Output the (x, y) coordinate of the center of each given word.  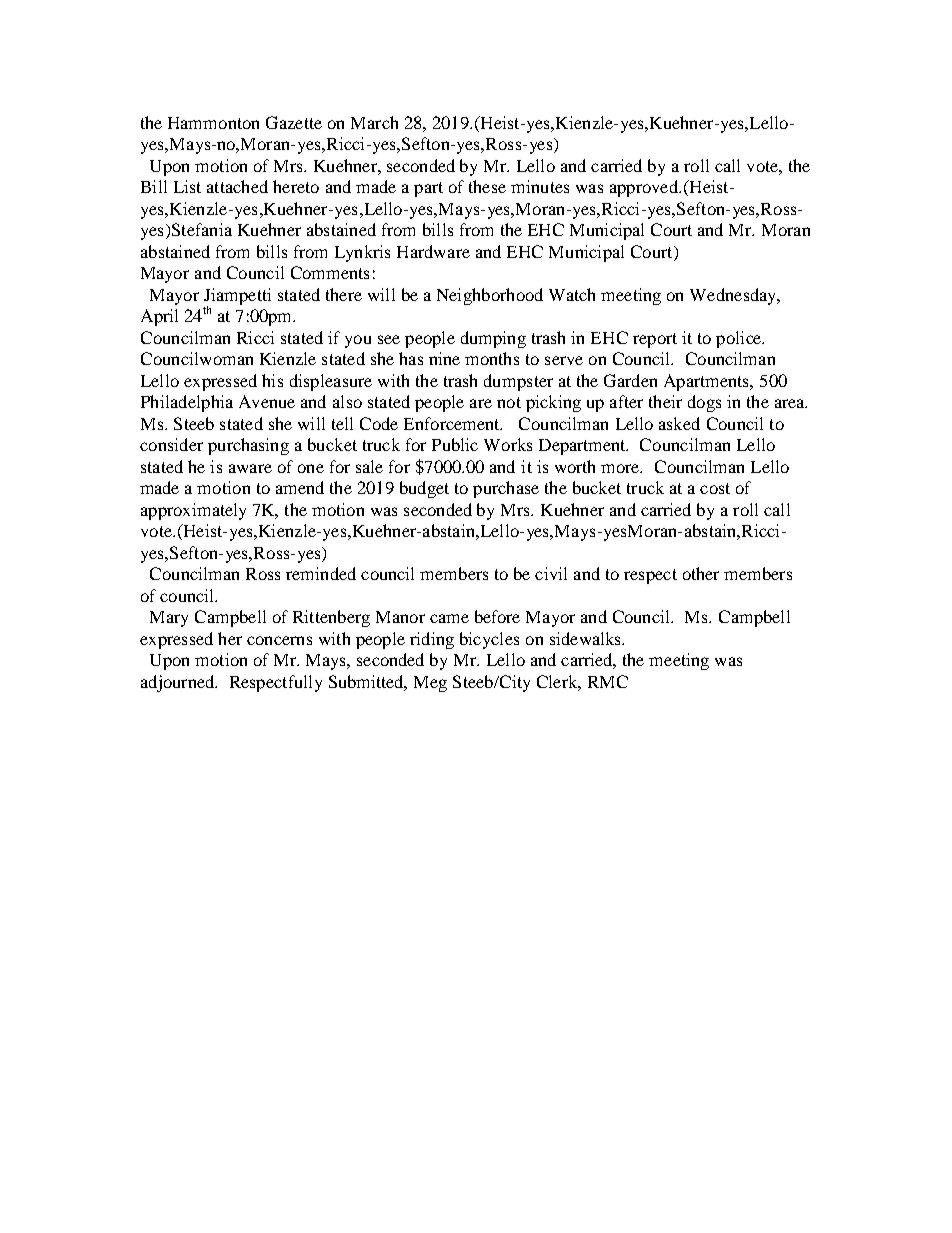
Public (455, 444)
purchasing (248, 446)
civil (551, 573)
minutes (540, 186)
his (272, 380)
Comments (330, 272)
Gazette (294, 122)
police (740, 339)
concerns (279, 640)
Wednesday (734, 296)
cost (715, 488)
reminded (321, 573)
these (487, 186)
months (492, 358)
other (701, 573)
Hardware (433, 251)
